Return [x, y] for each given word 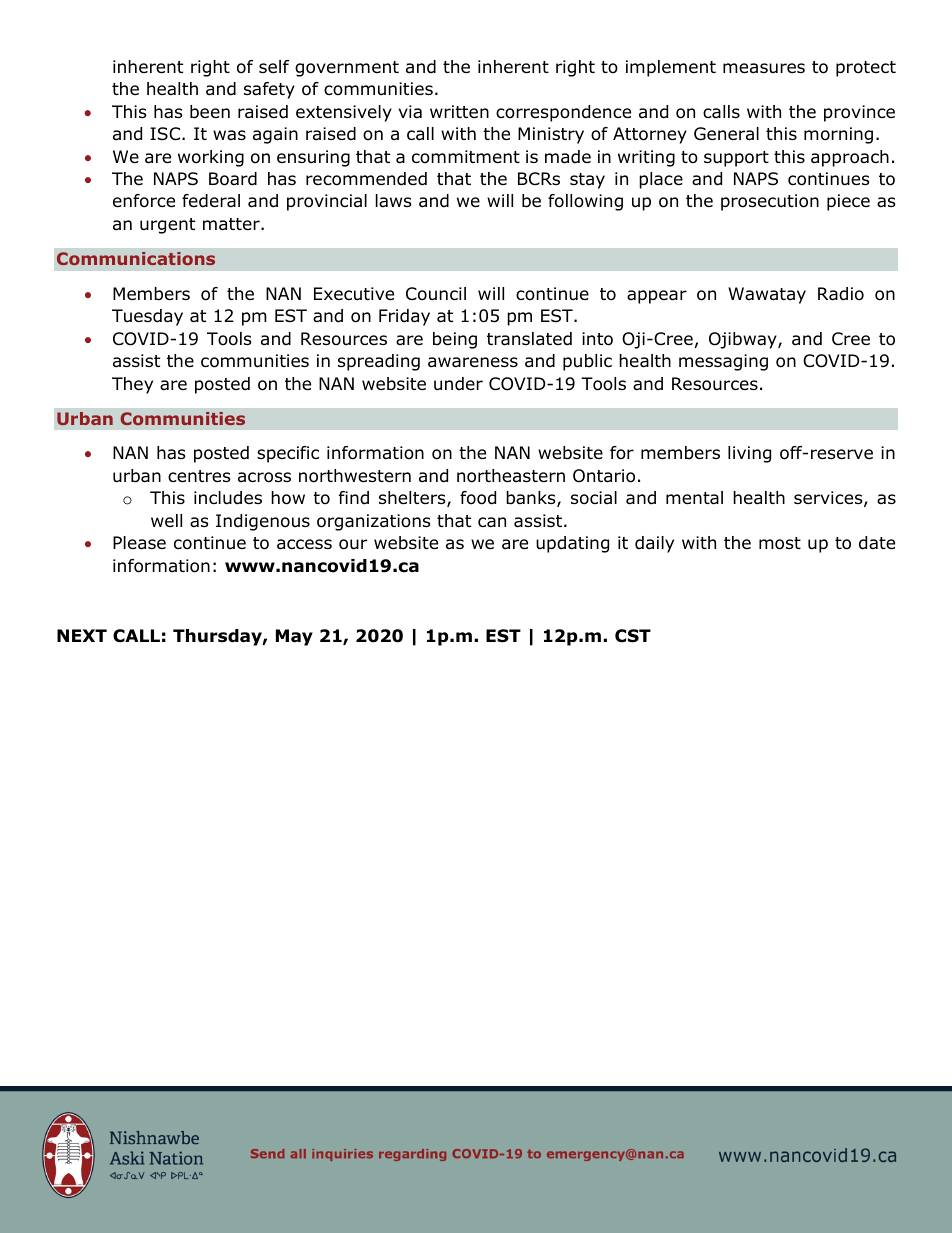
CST [633, 636]
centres [199, 476]
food [478, 498]
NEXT [82, 635]
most [780, 543]
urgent [167, 226]
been [210, 112]
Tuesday [147, 317]
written [459, 111]
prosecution [770, 202]
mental [694, 498]
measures [764, 68]
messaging [723, 362]
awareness [473, 362]
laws [394, 201]
